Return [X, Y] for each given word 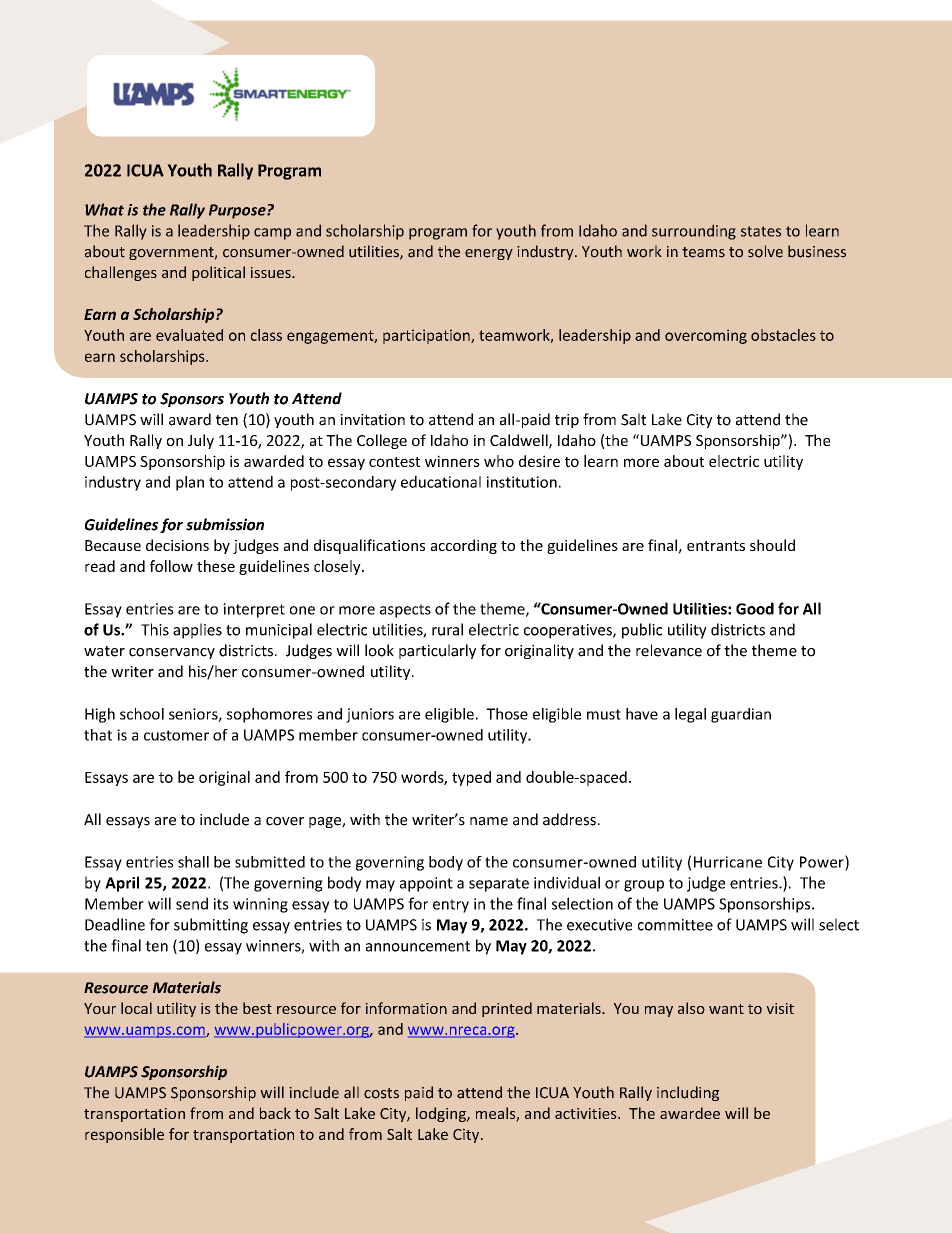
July [201, 441]
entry [451, 906]
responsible [124, 1135]
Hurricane [728, 862]
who [499, 461]
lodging [442, 1114]
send [192, 903]
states [761, 231]
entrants [716, 546]
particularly [437, 651]
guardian [741, 715]
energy [489, 254]
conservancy [172, 653]
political [218, 273]
